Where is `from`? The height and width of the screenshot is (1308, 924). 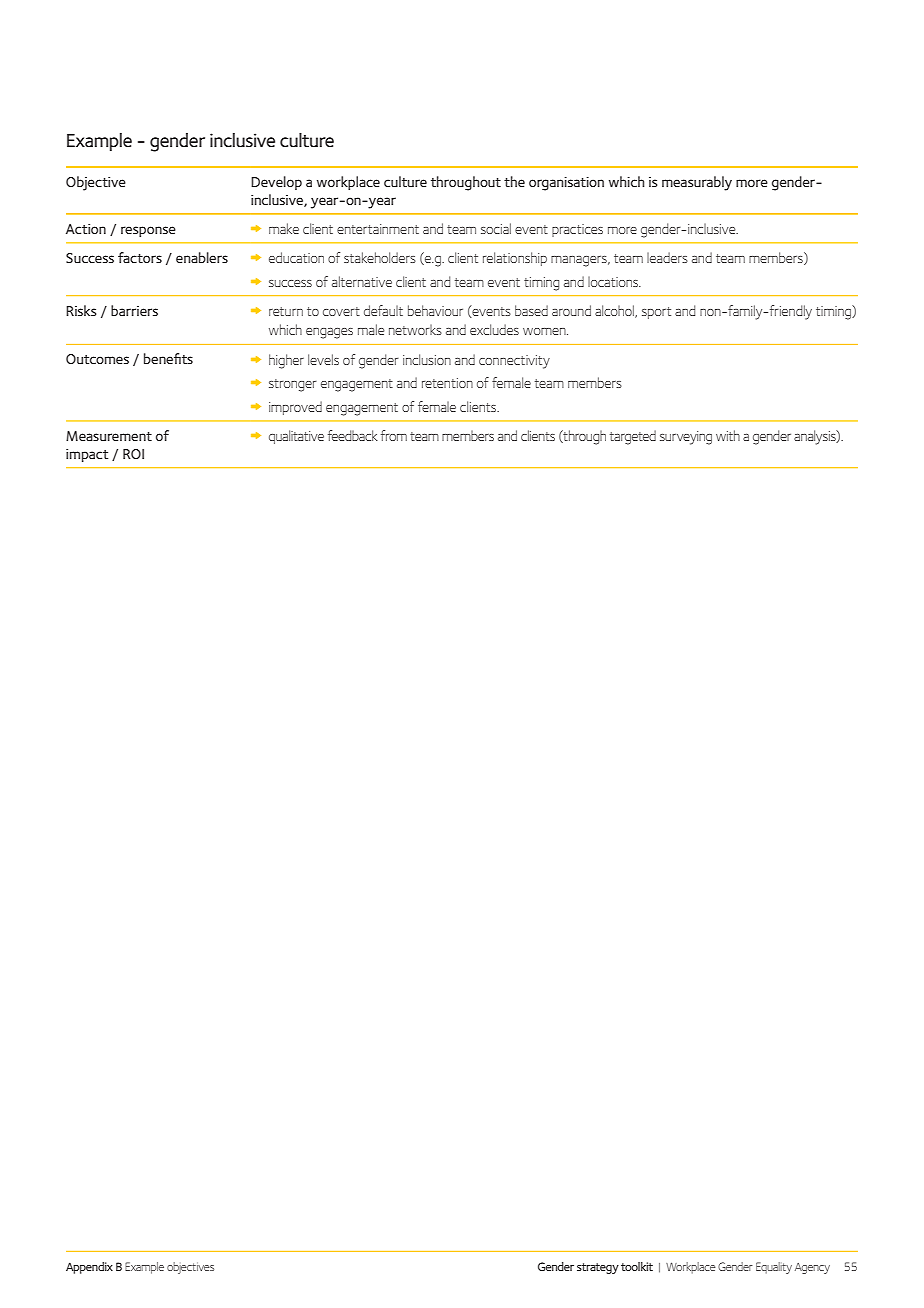
from is located at coordinates (394, 435).
